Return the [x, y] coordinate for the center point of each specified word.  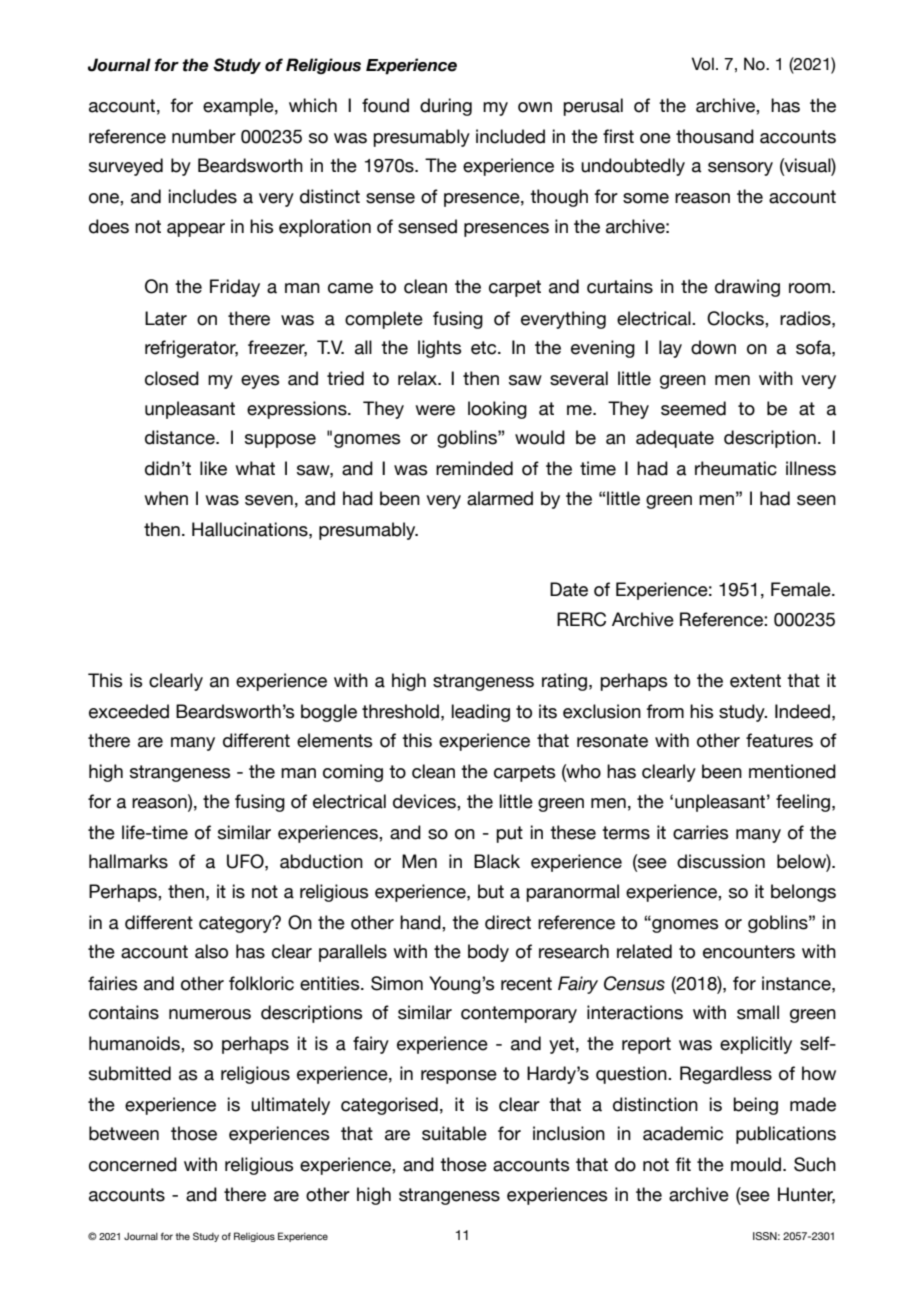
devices [425, 801]
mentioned [792, 771]
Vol [702, 64]
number [204, 136]
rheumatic [736, 468]
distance [181, 437]
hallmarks [128, 861]
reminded [474, 468]
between [124, 1133]
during [446, 107]
